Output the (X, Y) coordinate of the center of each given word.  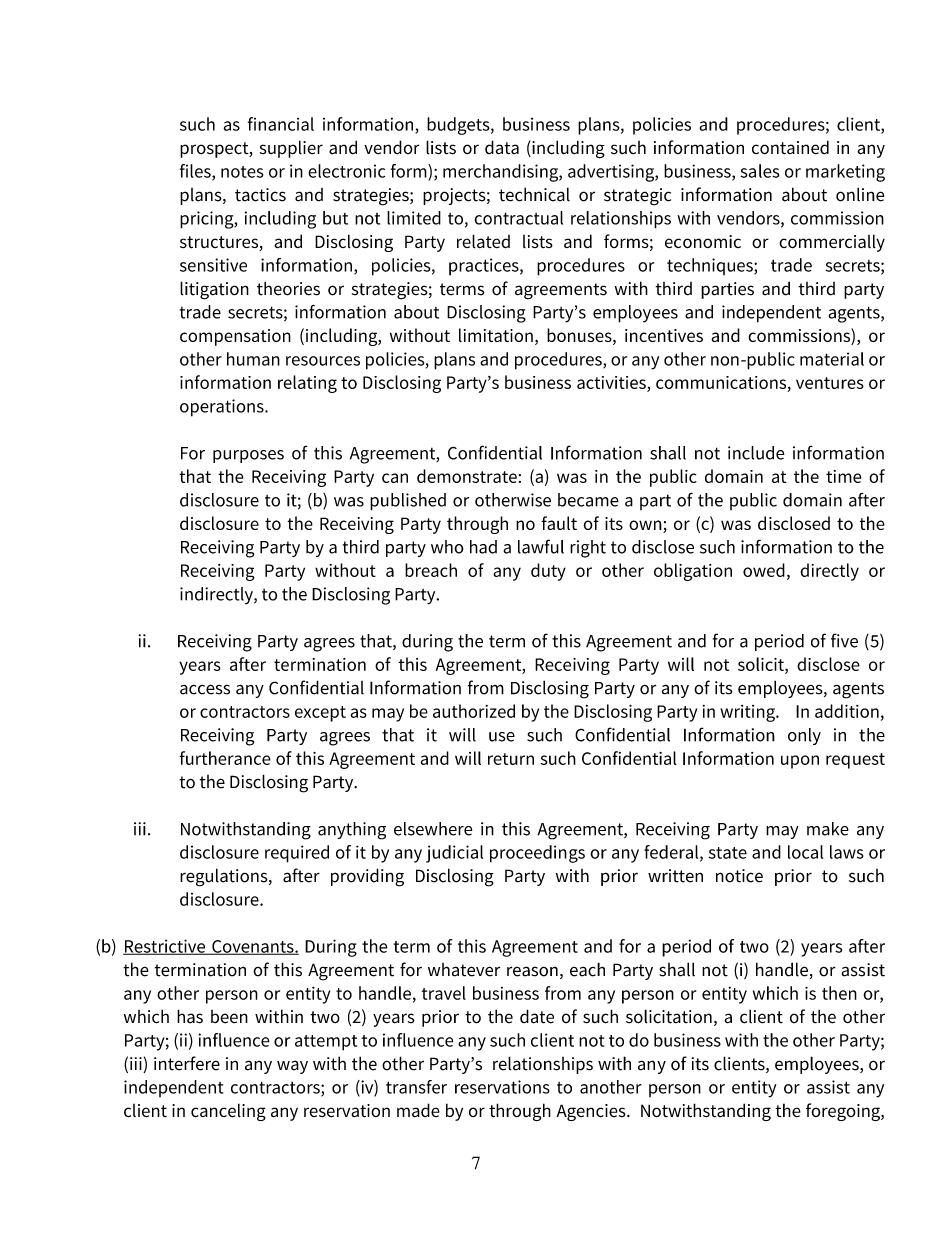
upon (800, 762)
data (502, 147)
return (511, 759)
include (756, 453)
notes (242, 172)
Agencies (592, 1112)
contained (790, 147)
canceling (228, 1112)
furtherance (225, 758)
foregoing (844, 1112)
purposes (248, 456)
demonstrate (467, 476)
